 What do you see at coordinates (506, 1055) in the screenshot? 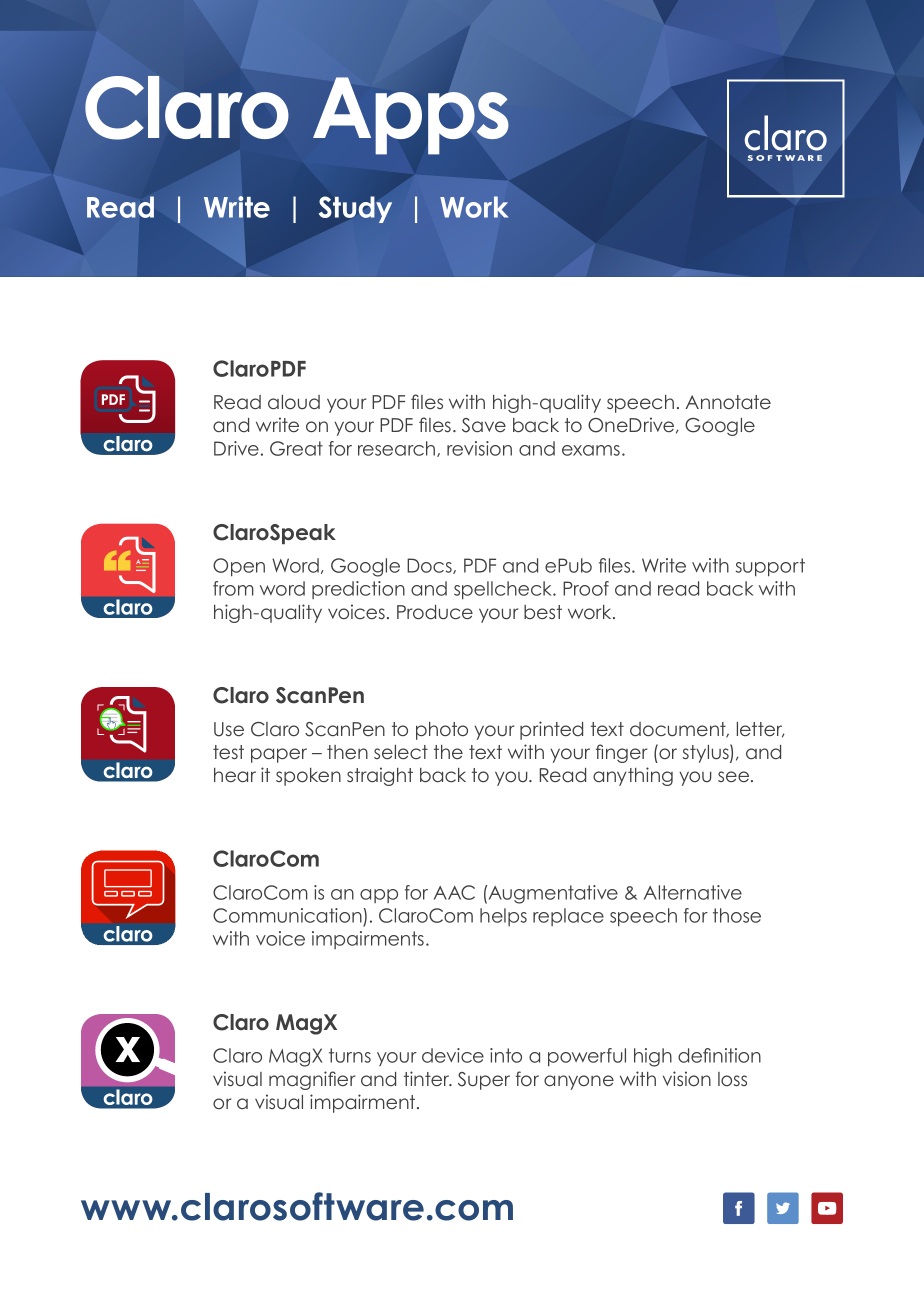
I see `into` at bounding box center [506, 1055].
